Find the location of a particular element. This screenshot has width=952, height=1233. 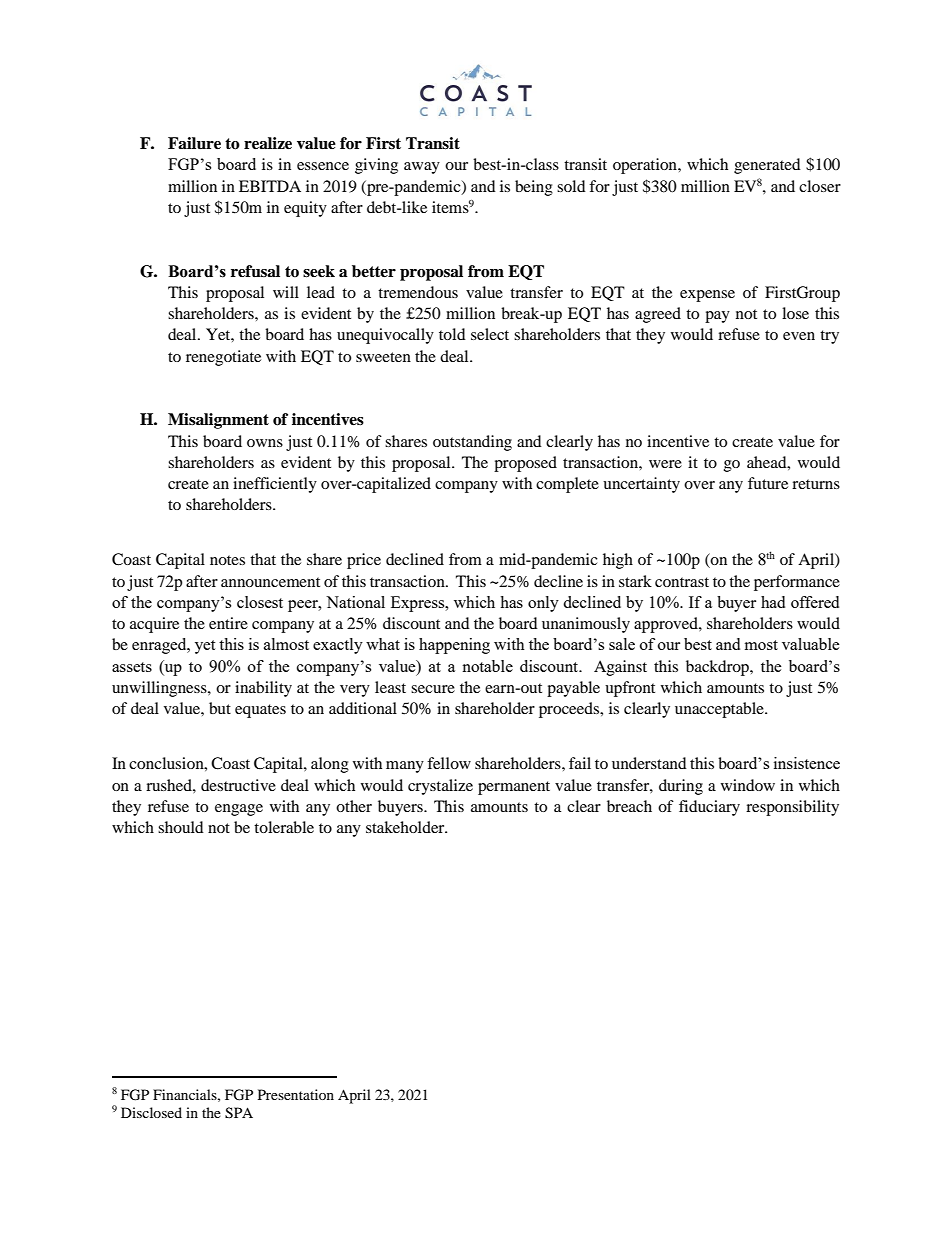

destructive is located at coordinates (238, 785).
